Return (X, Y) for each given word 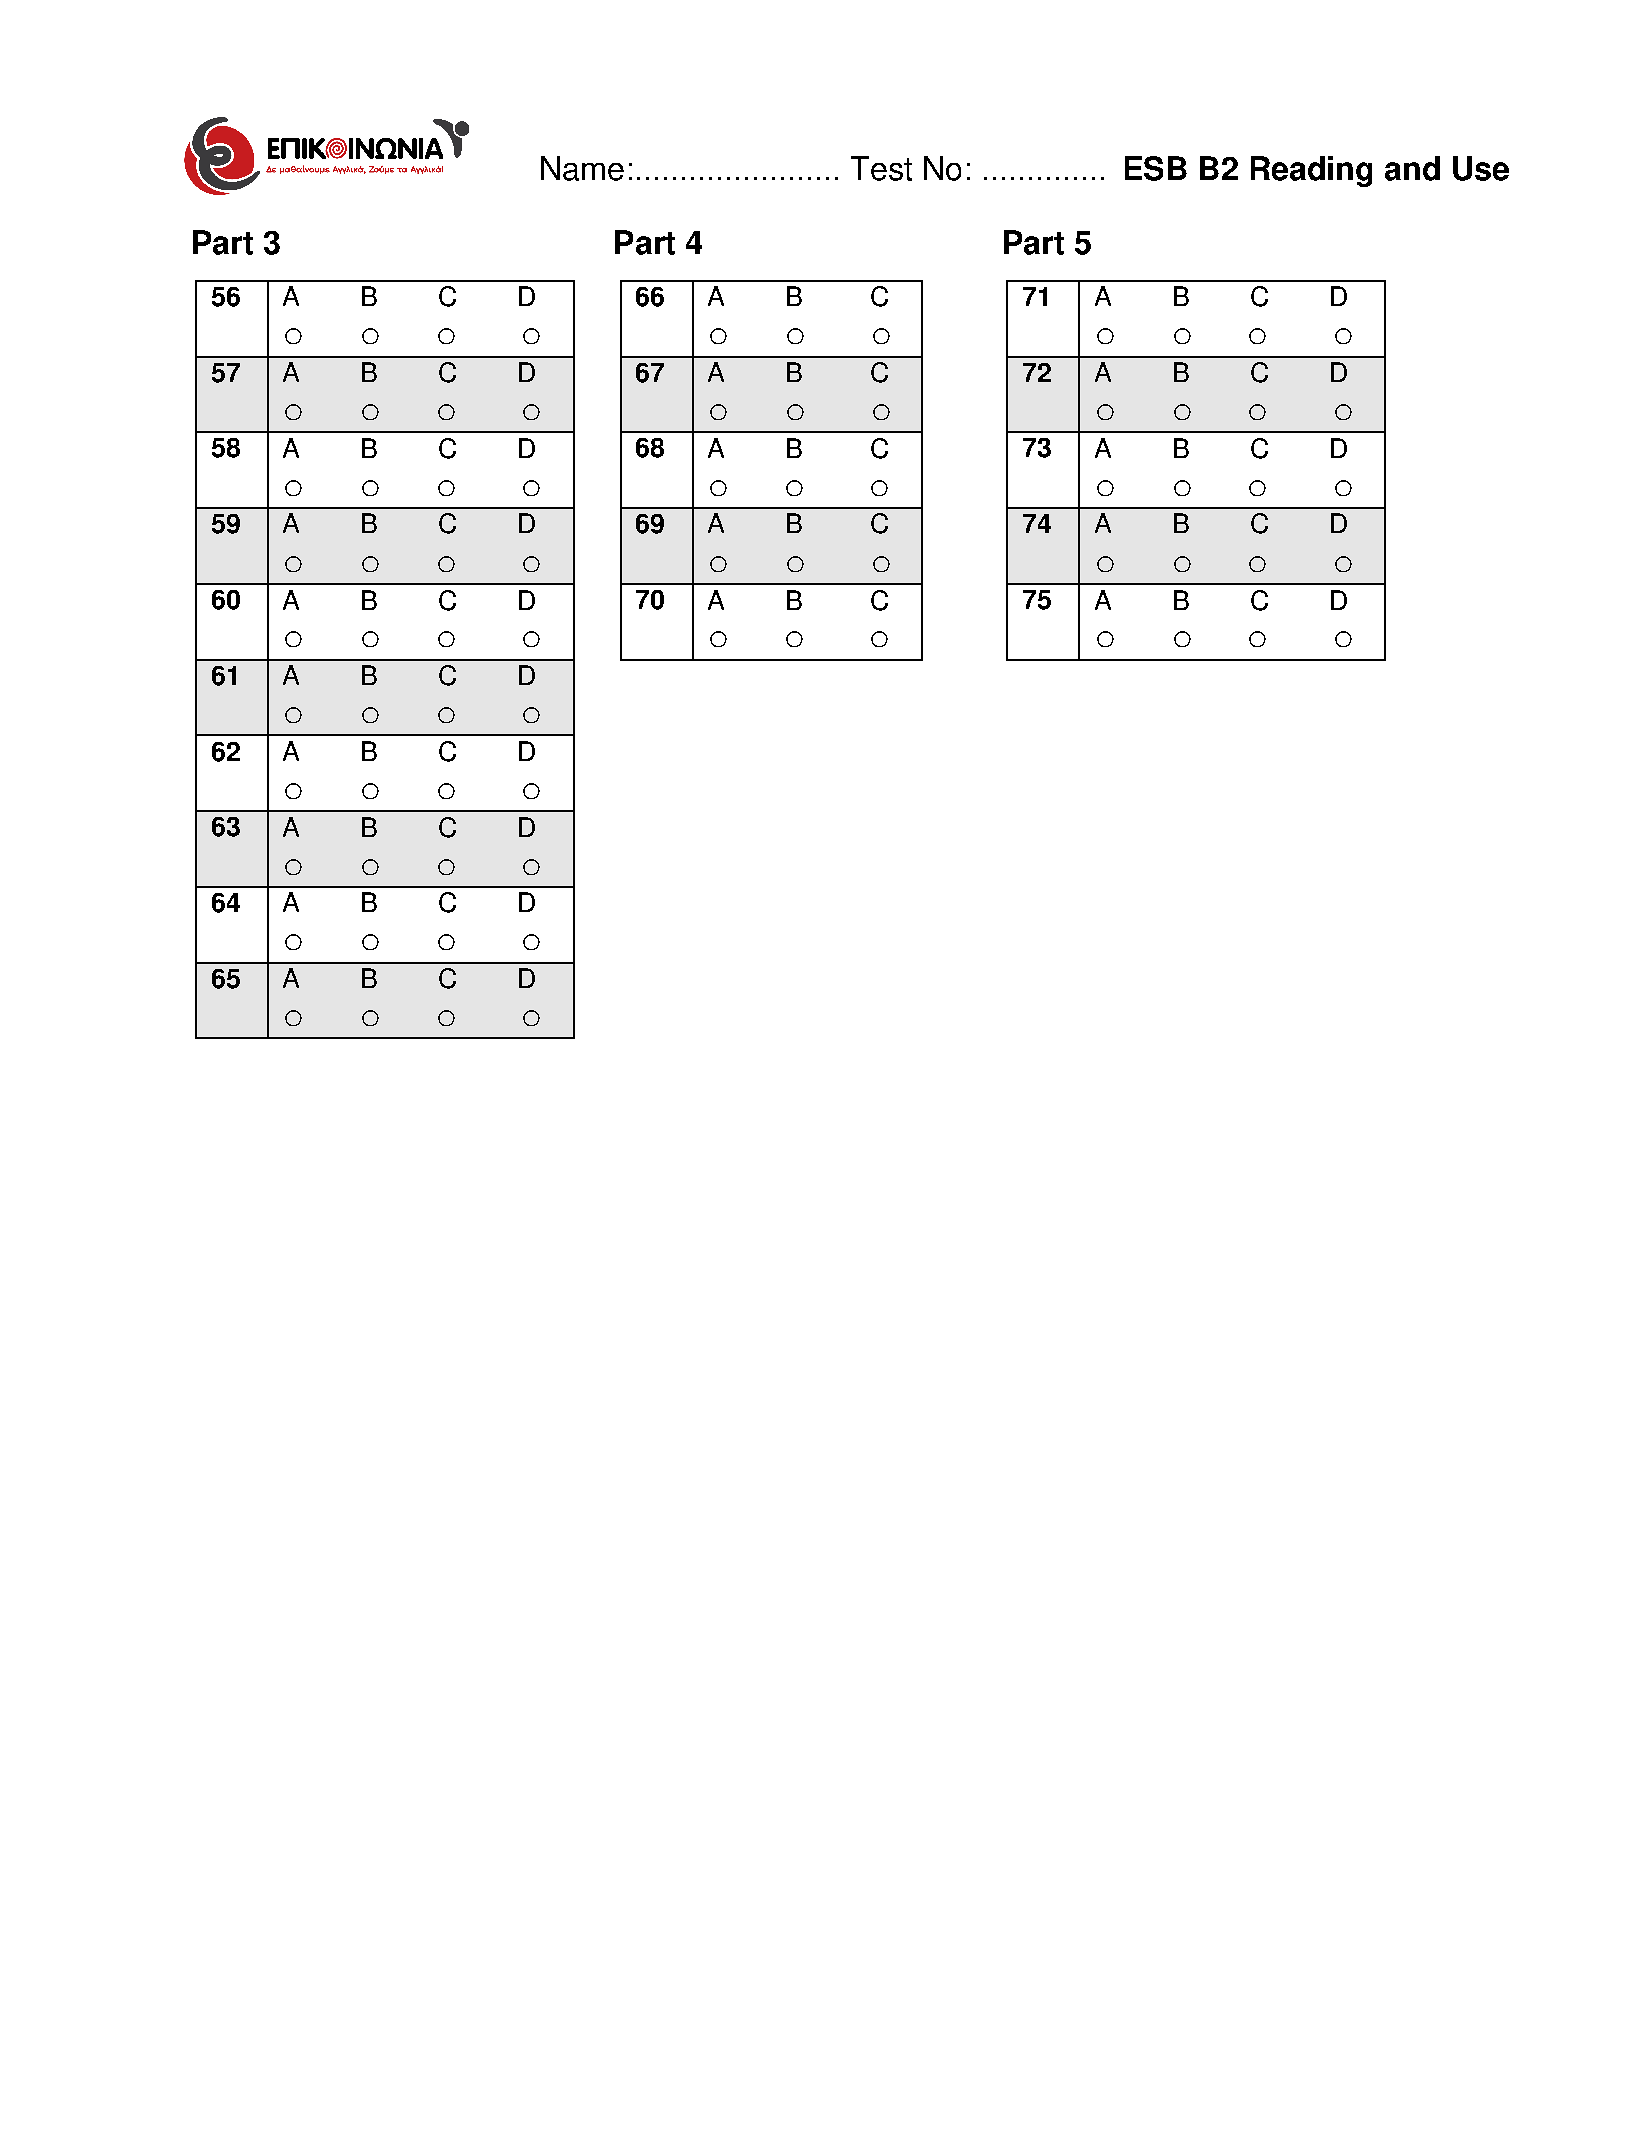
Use (1481, 168)
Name (582, 168)
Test (881, 168)
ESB (1156, 168)
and (1412, 168)
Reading (1311, 171)
